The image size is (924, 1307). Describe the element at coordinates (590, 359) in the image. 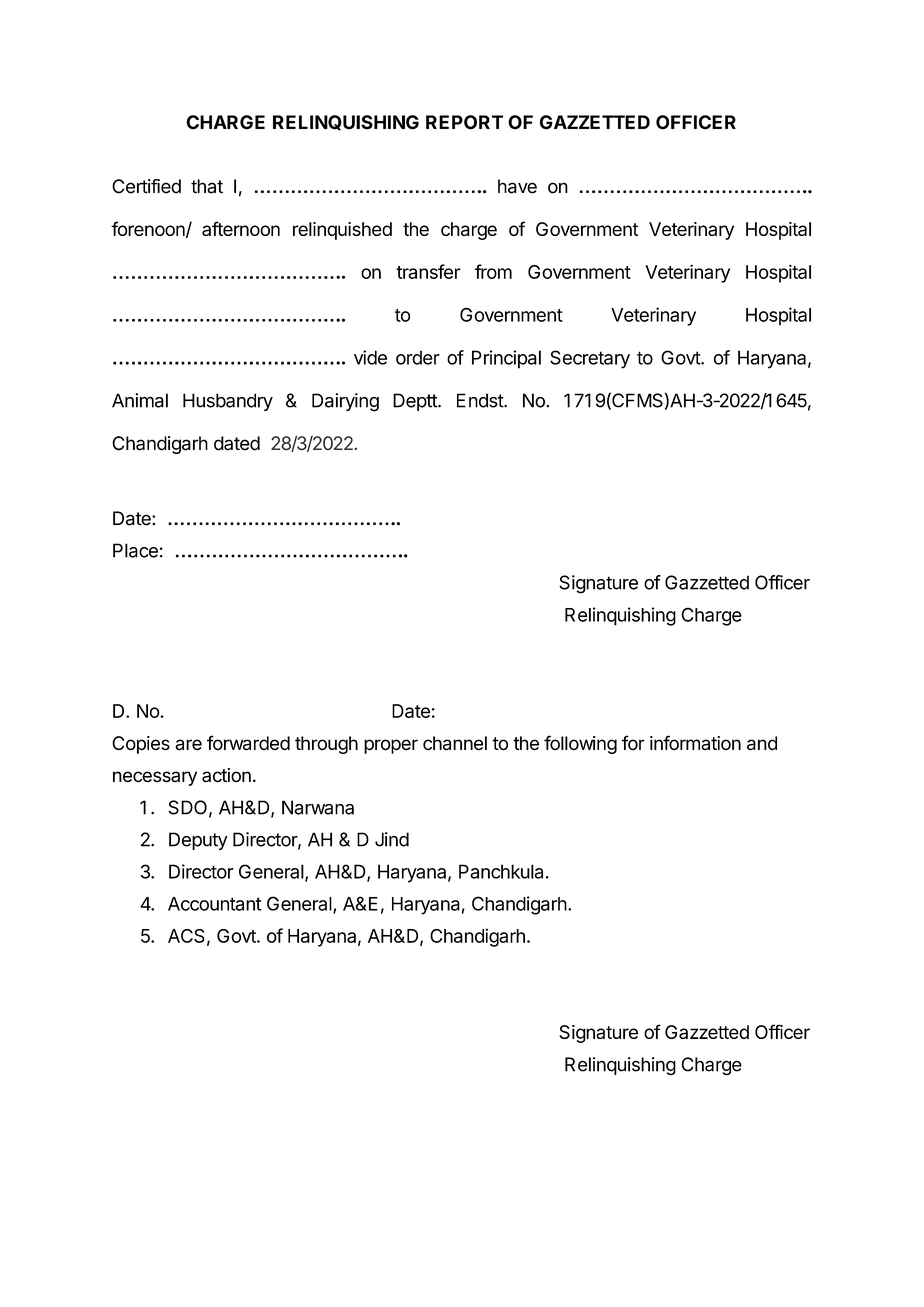

I see `Secretary` at that location.
